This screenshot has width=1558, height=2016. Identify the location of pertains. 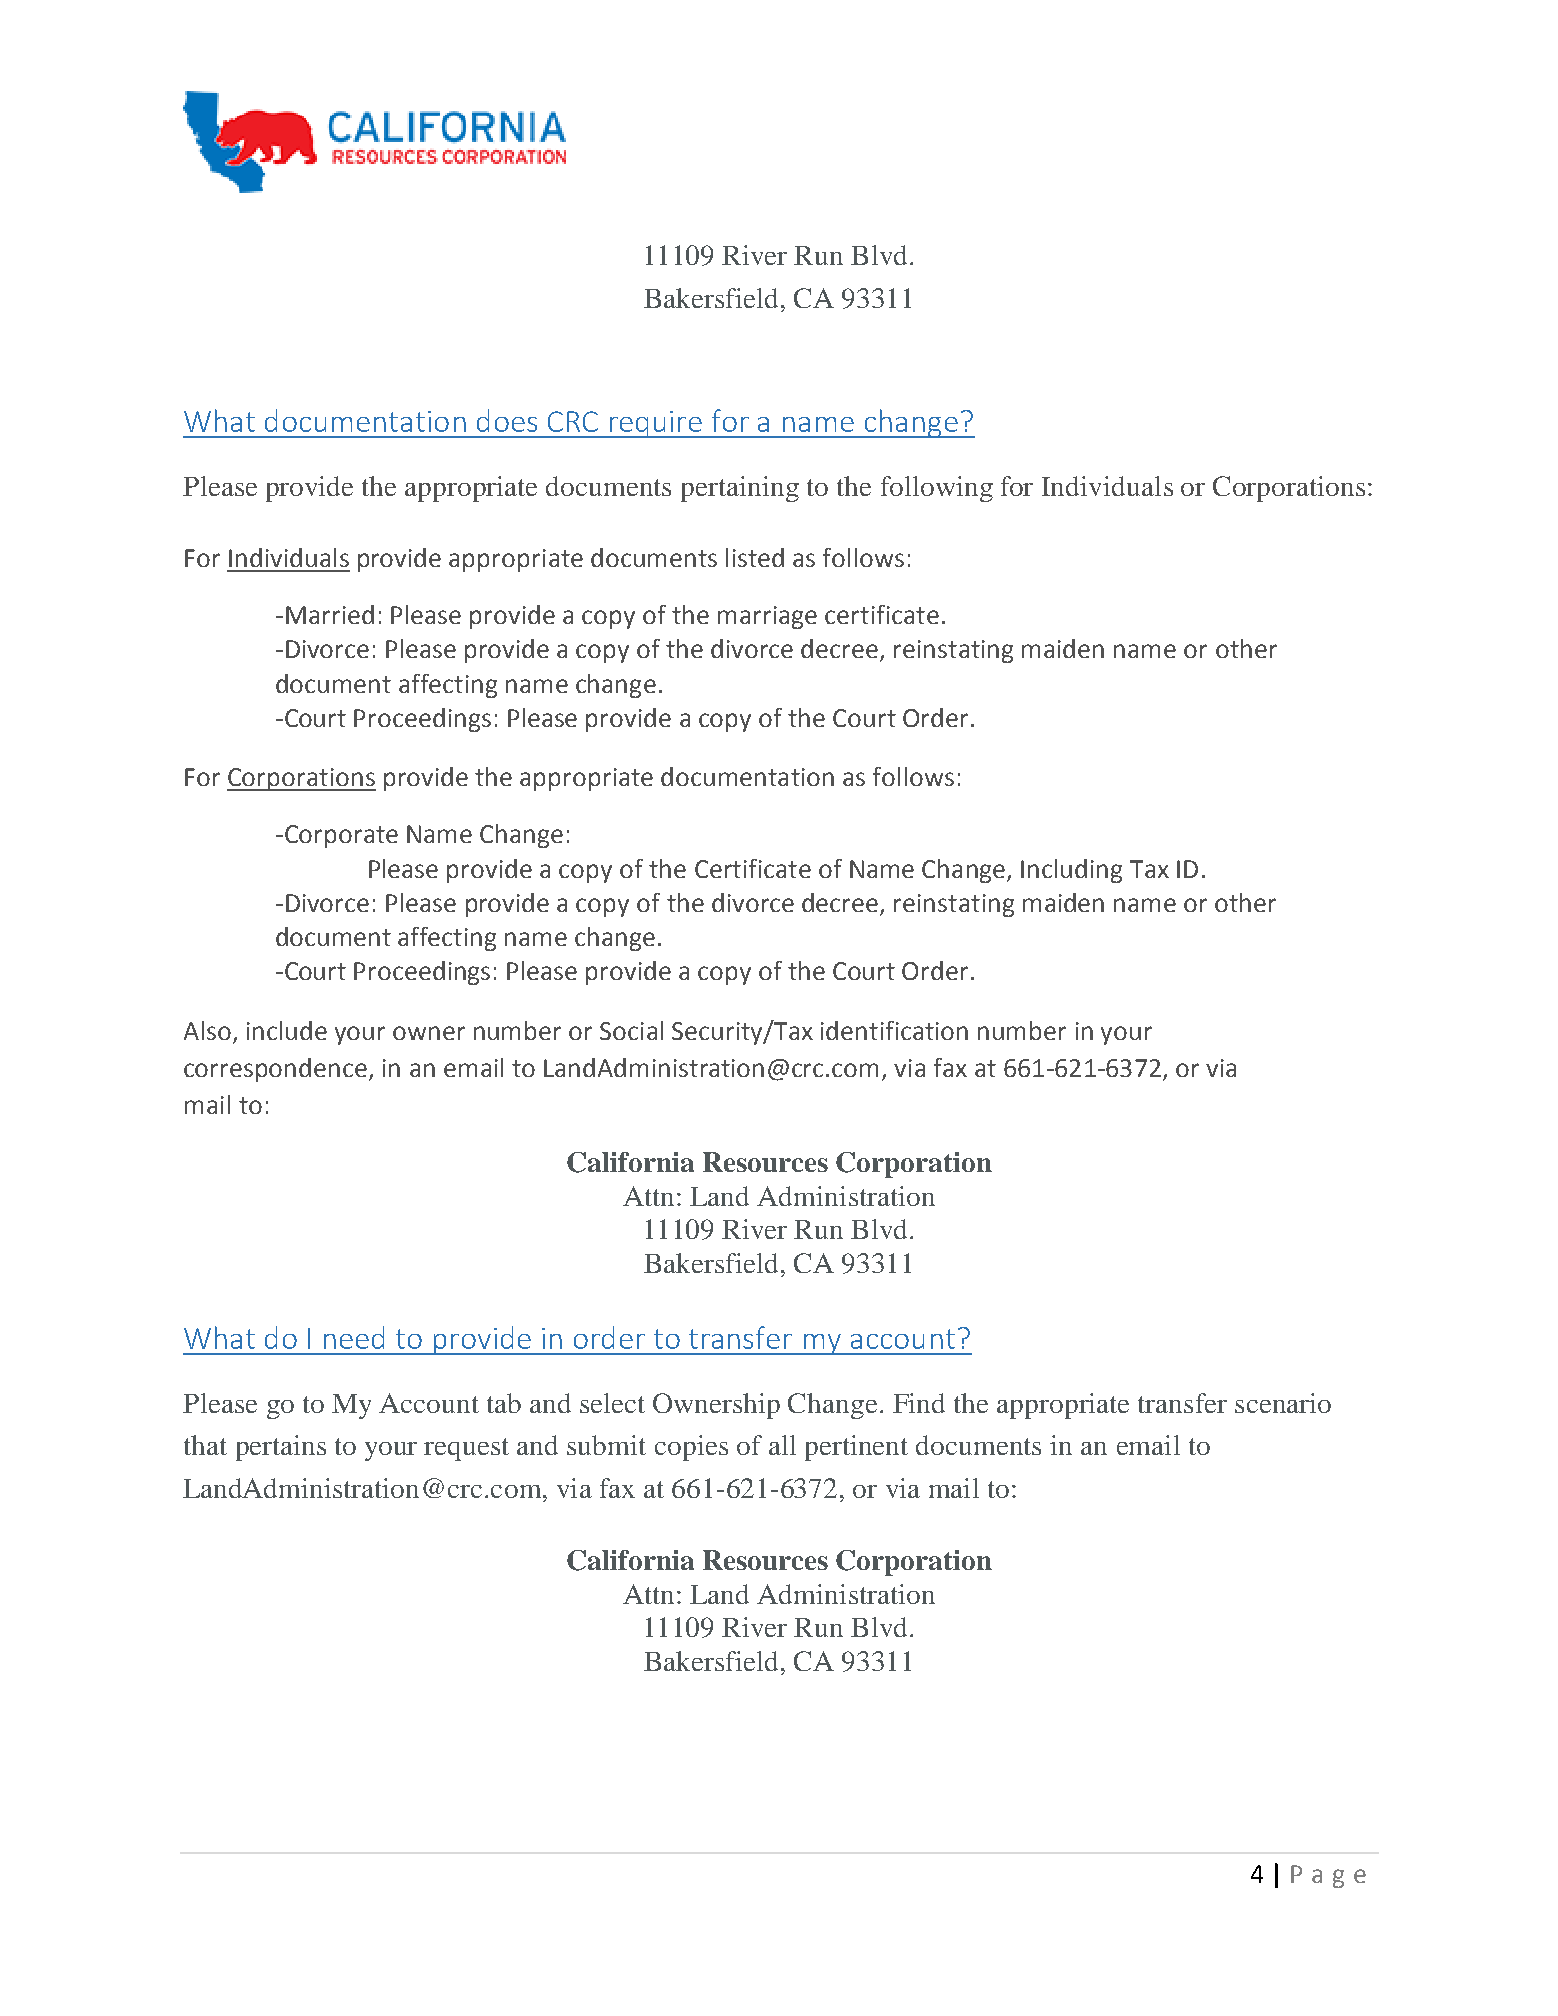
(281, 1448).
